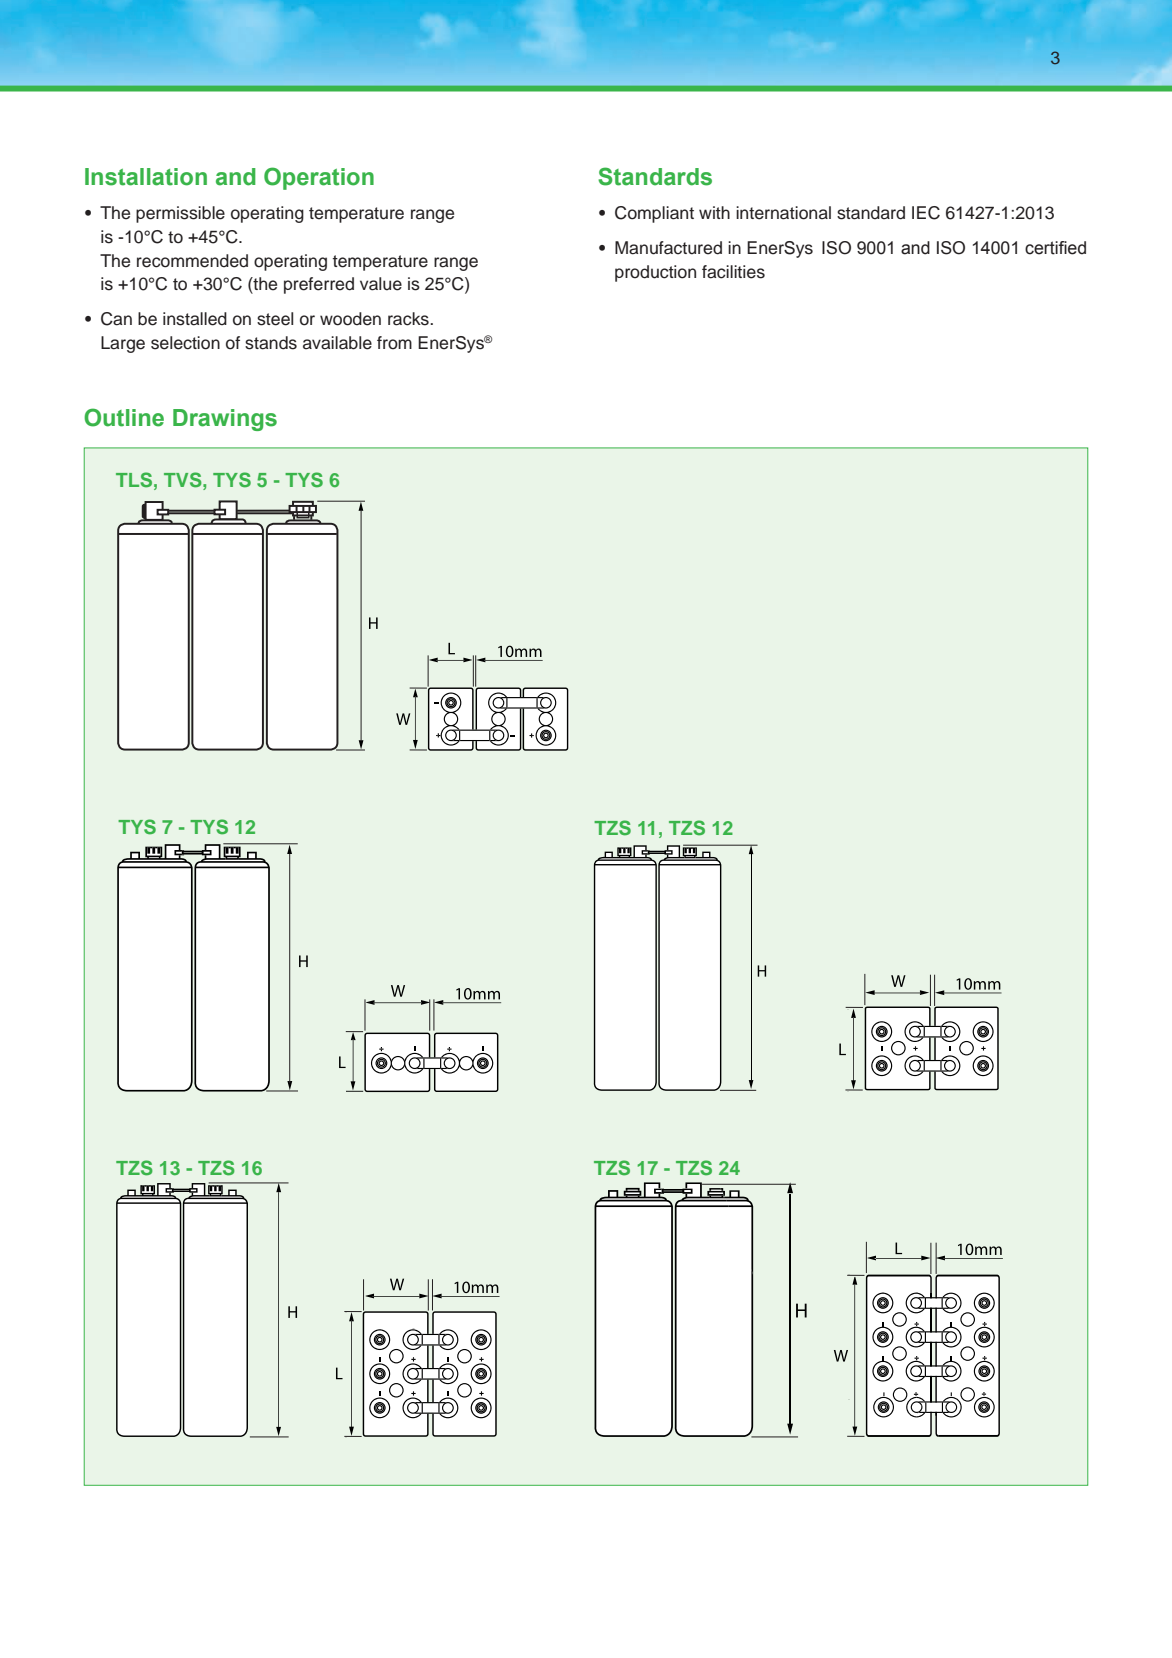 The width and height of the screenshot is (1172, 1658). What do you see at coordinates (733, 272) in the screenshot?
I see `facilities` at bounding box center [733, 272].
